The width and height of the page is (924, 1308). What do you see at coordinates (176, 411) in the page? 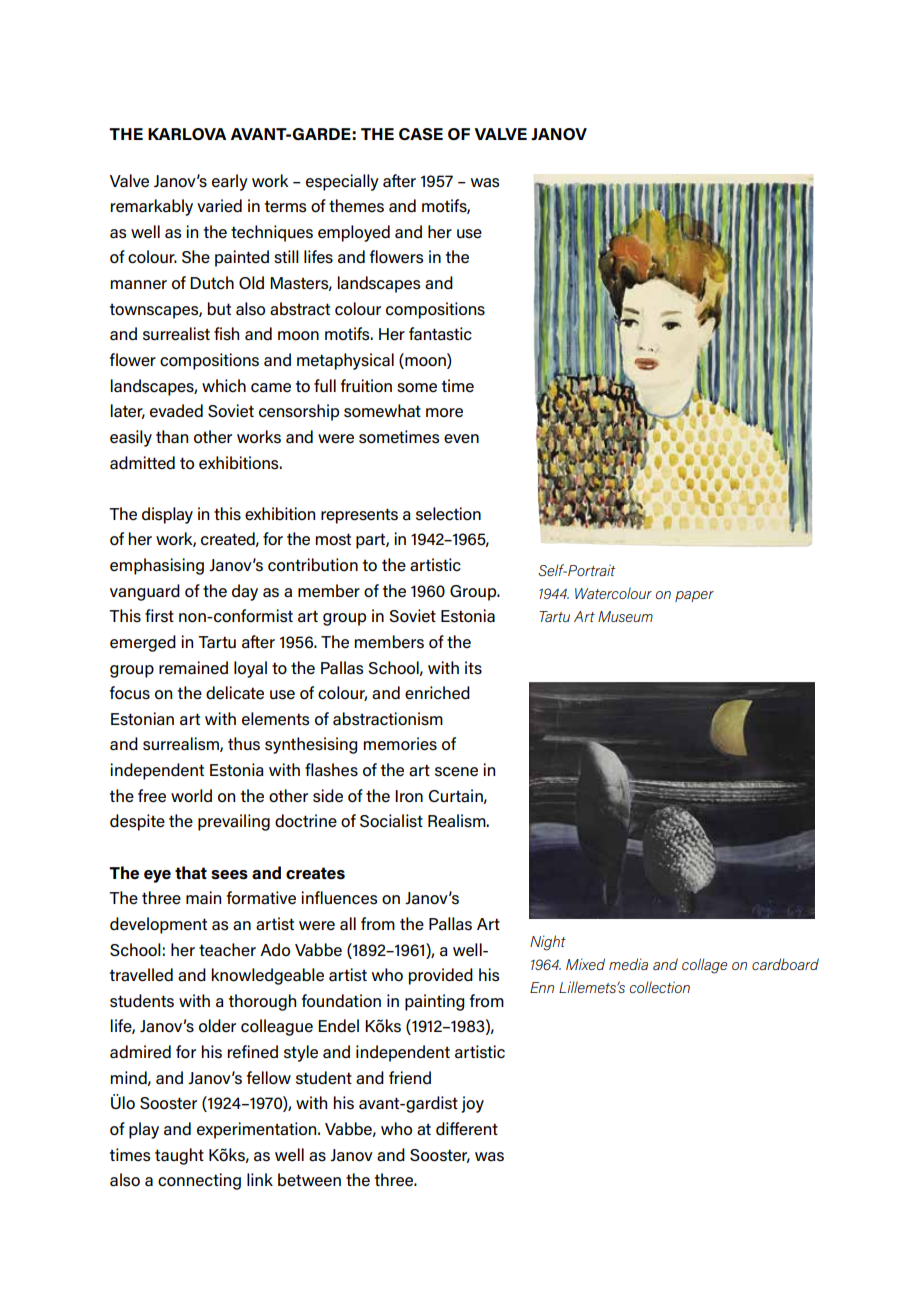
I see `evaded` at bounding box center [176, 411].
